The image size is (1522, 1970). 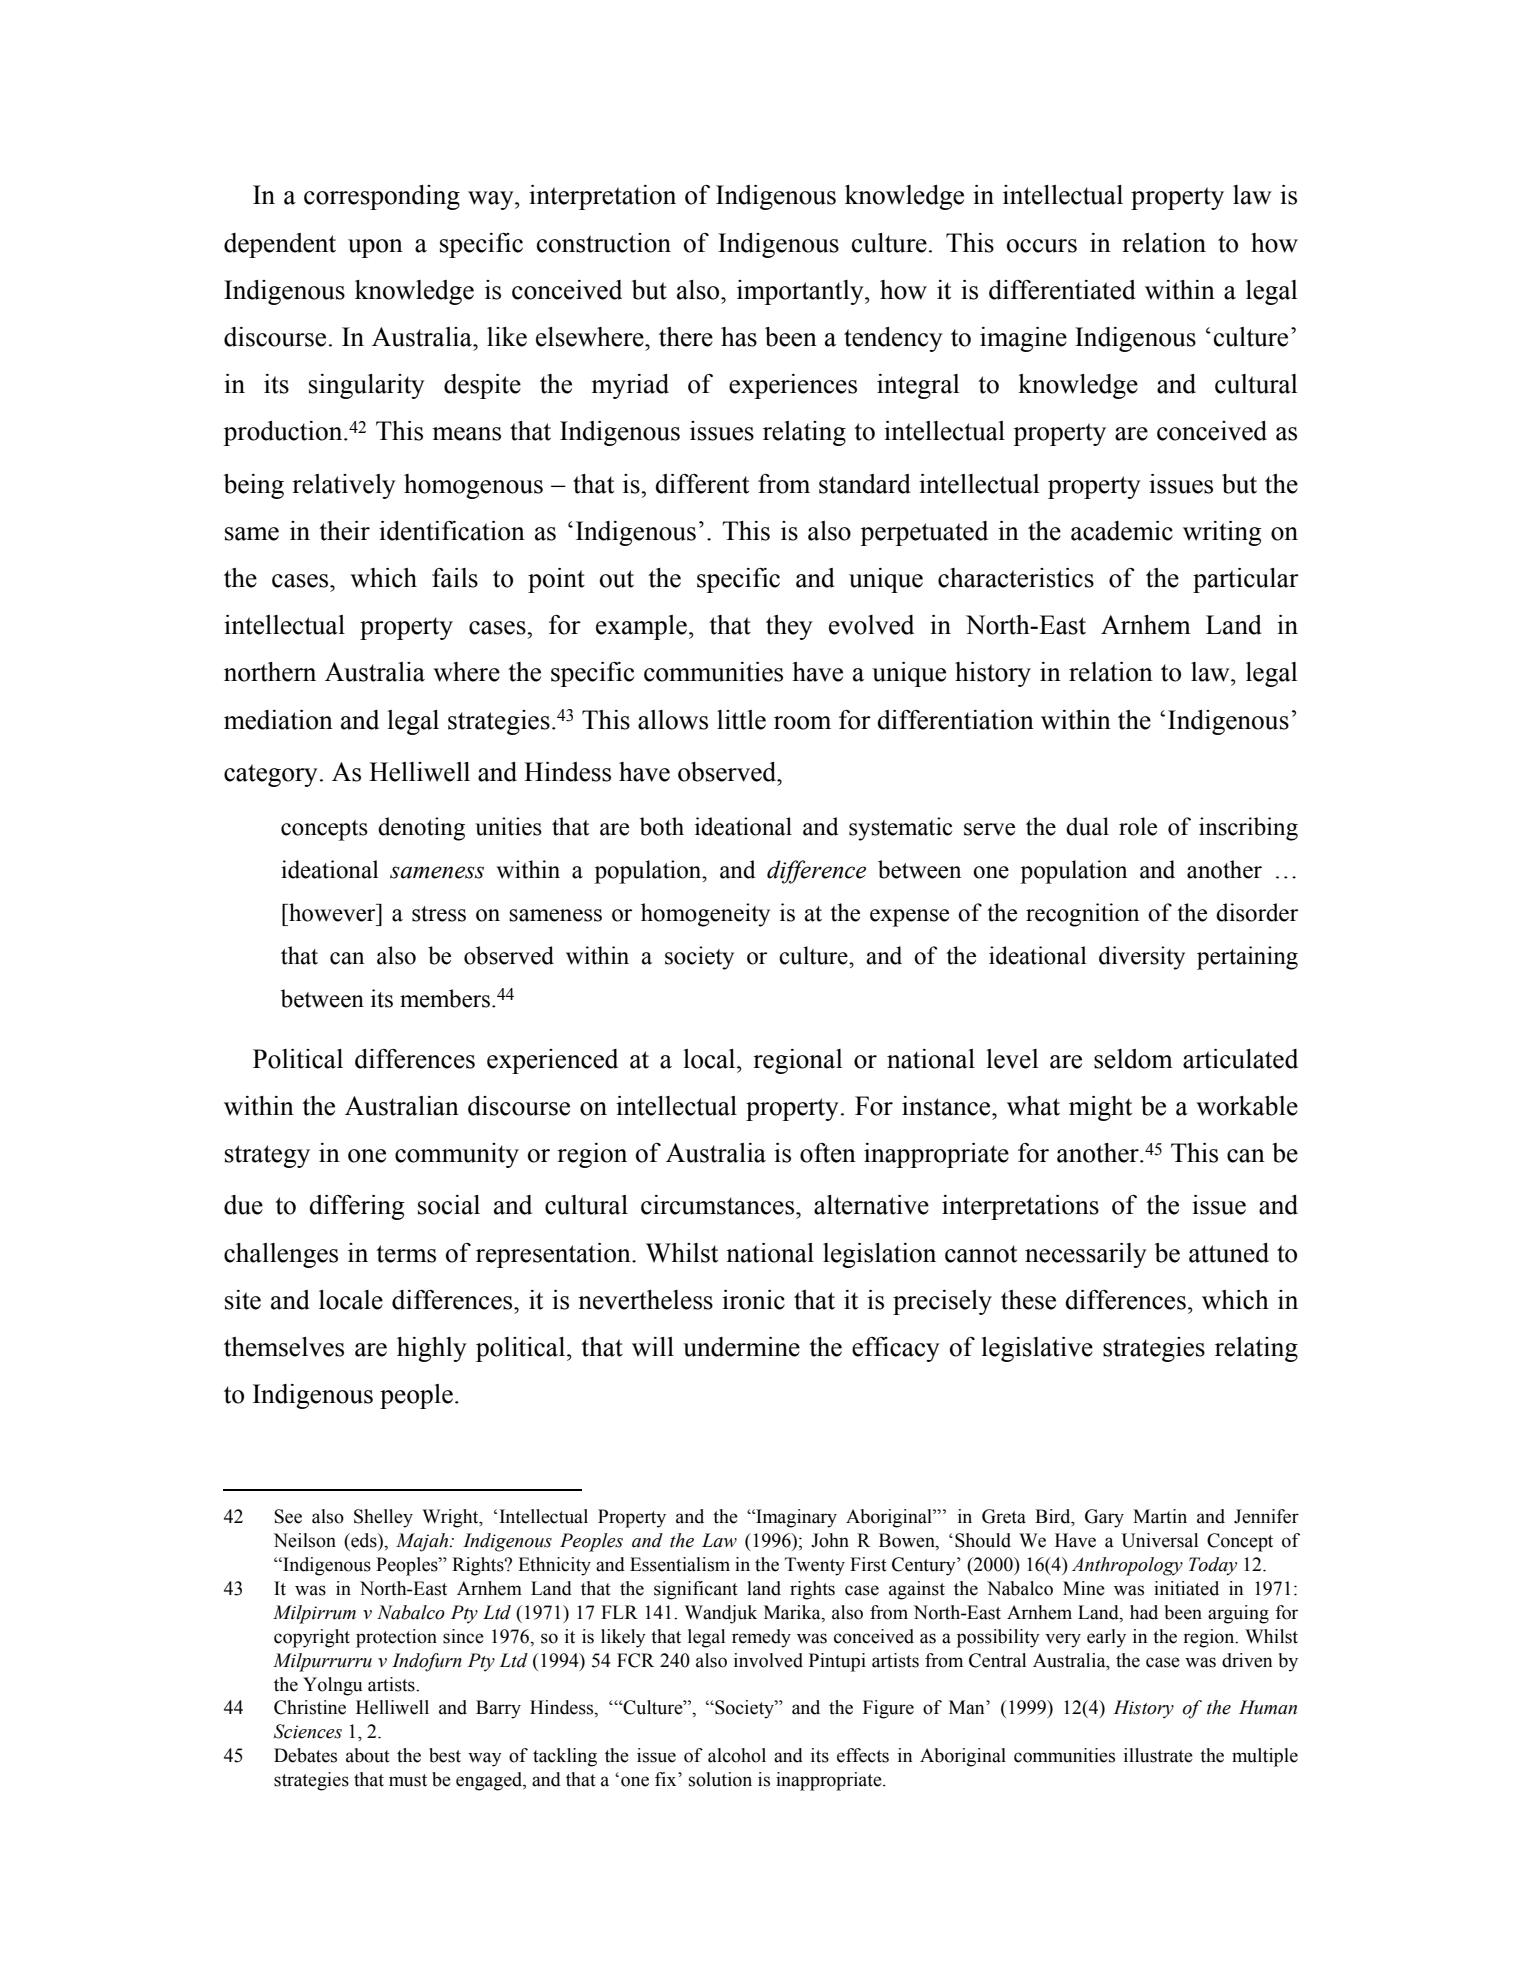 What do you see at coordinates (421, 829) in the image?
I see `denoting` at bounding box center [421, 829].
